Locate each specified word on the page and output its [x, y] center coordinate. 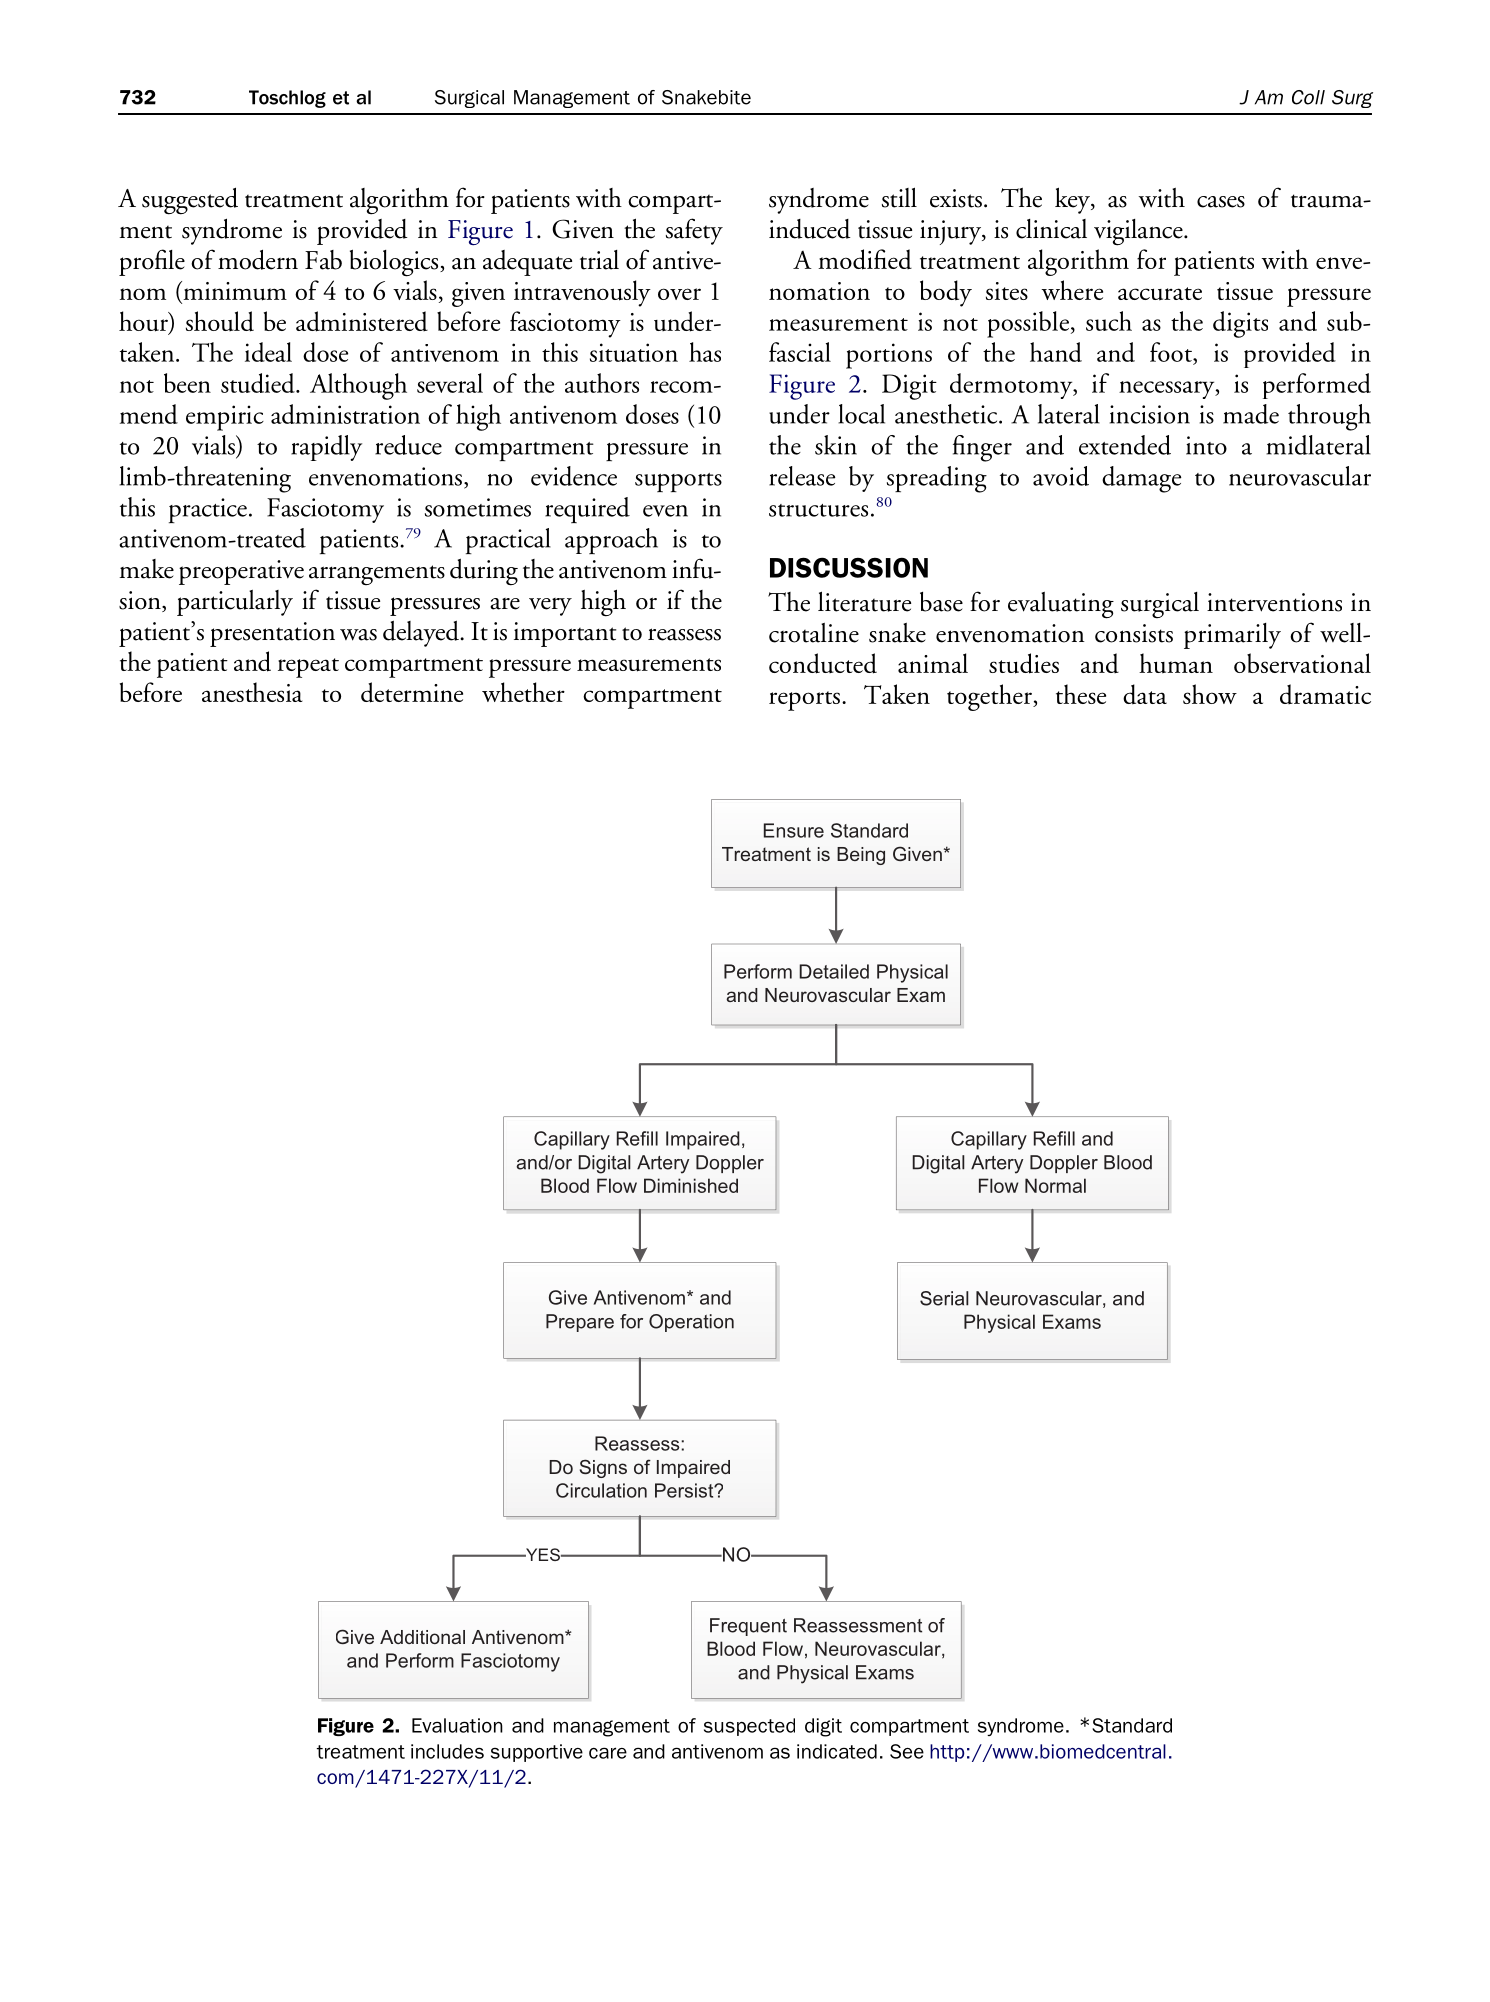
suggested [190, 201]
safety [694, 231]
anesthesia [252, 692]
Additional [422, 1637]
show [1210, 694]
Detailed [834, 971]
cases [1221, 202]
